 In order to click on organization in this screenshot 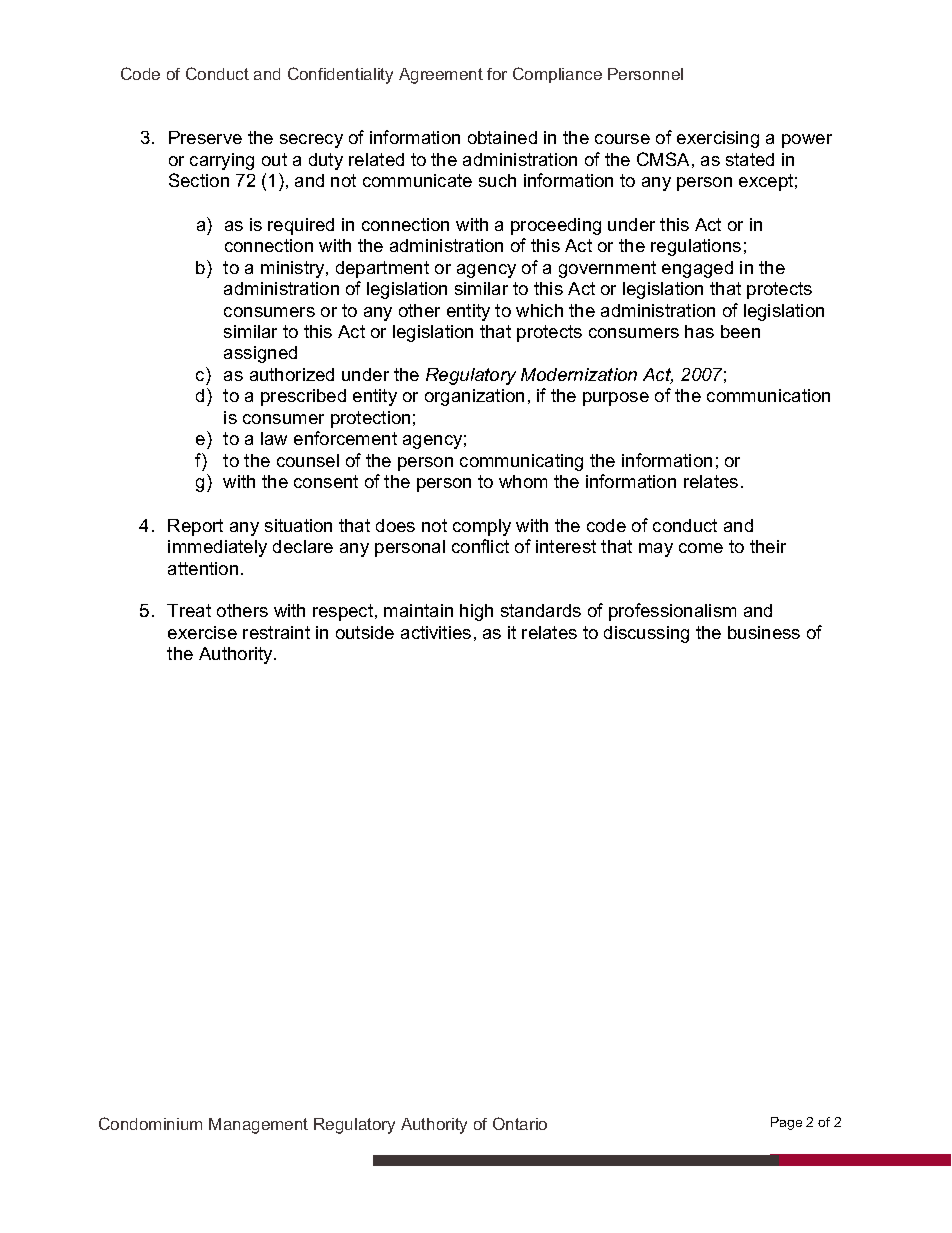, I will do `click(474, 397)`.
